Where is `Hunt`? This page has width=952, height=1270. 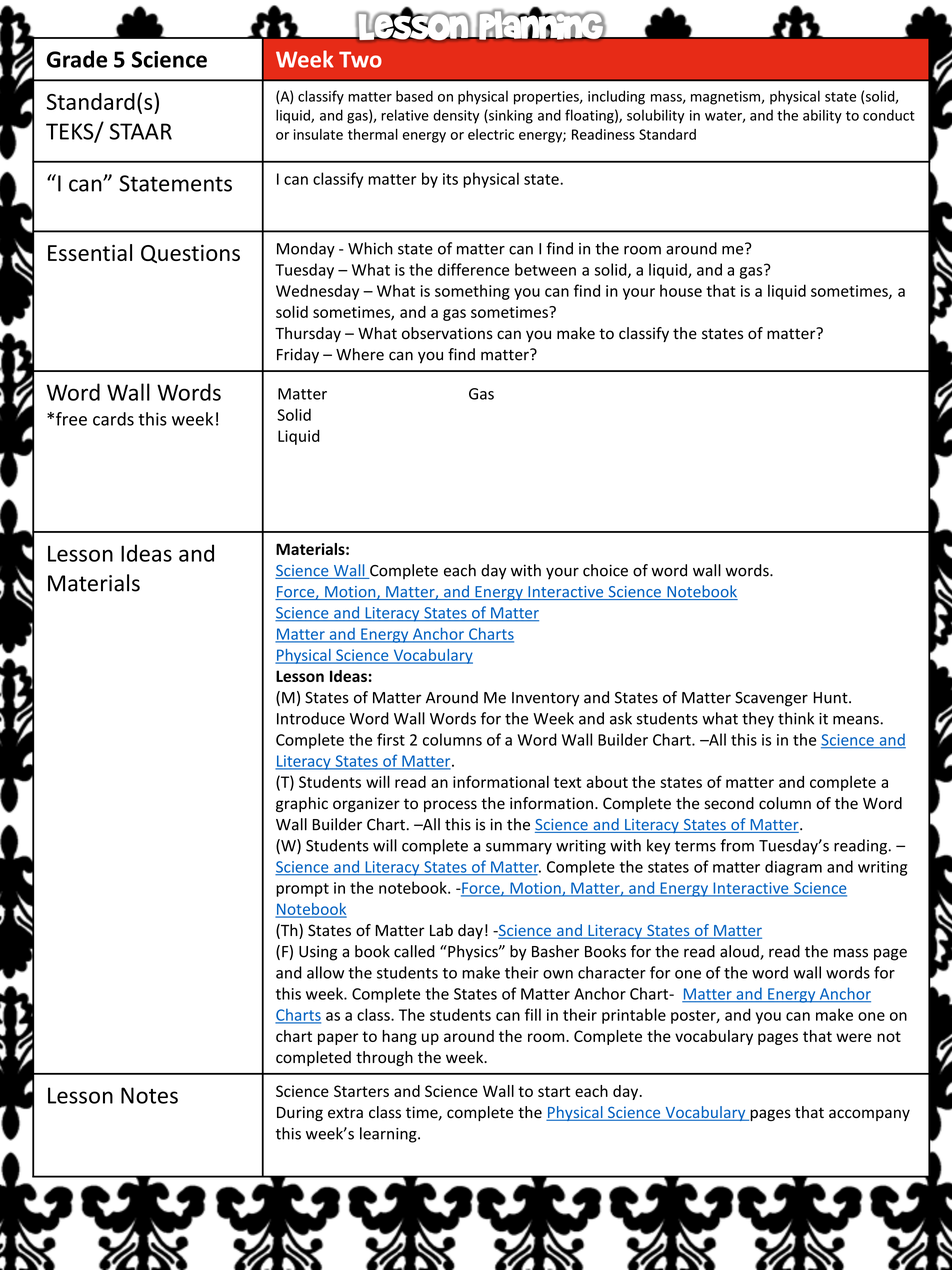 Hunt is located at coordinates (832, 698).
